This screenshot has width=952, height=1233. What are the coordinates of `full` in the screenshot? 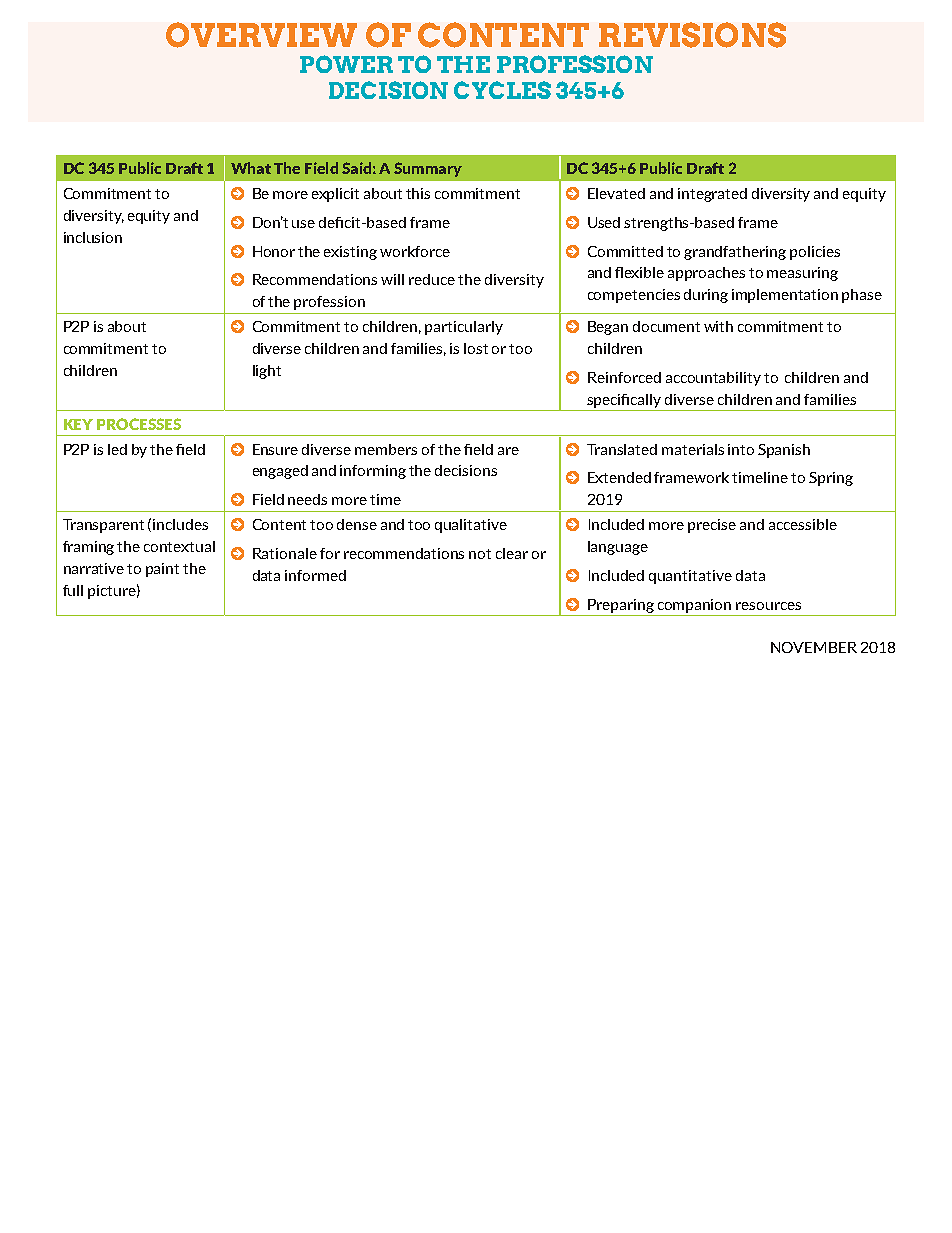 It's located at (73, 590).
